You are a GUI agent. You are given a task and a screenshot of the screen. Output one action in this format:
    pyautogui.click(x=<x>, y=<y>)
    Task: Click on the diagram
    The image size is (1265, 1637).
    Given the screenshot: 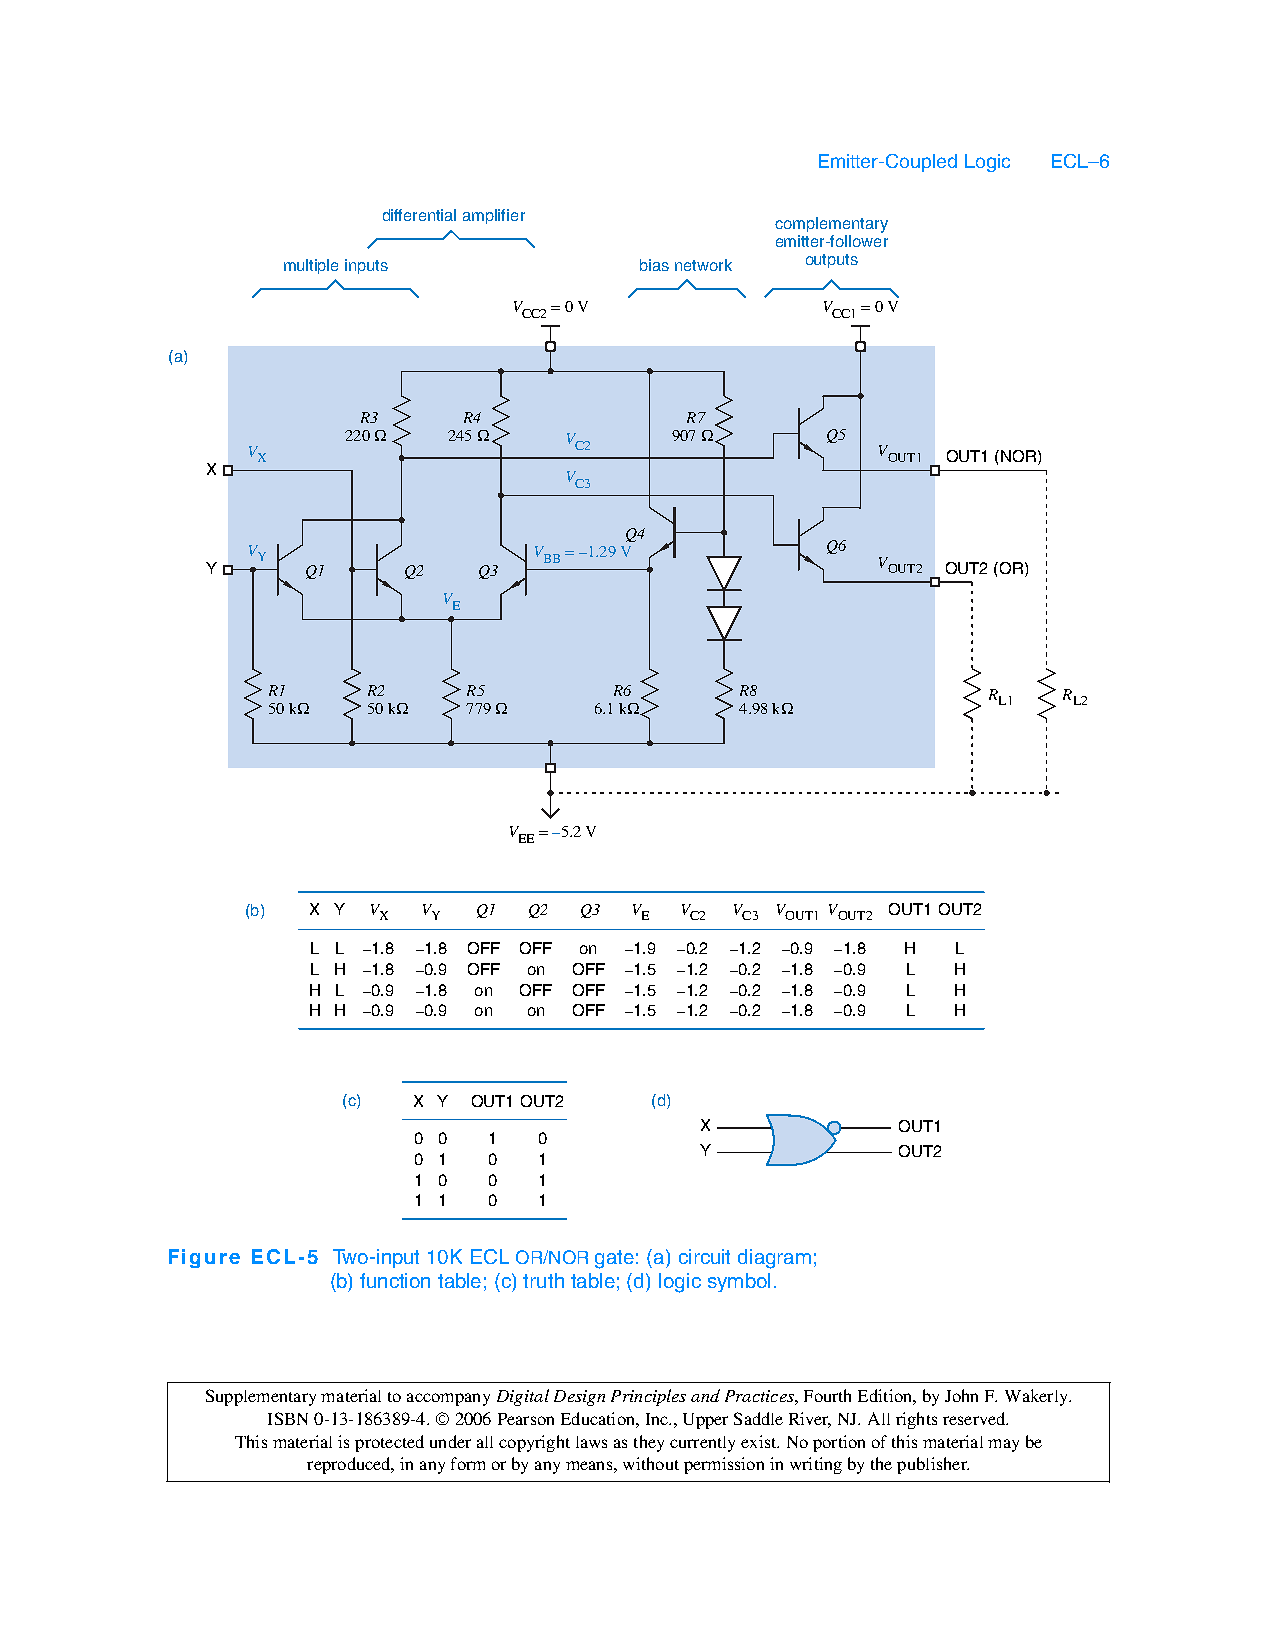 What is the action you would take?
    pyautogui.click(x=774, y=1259)
